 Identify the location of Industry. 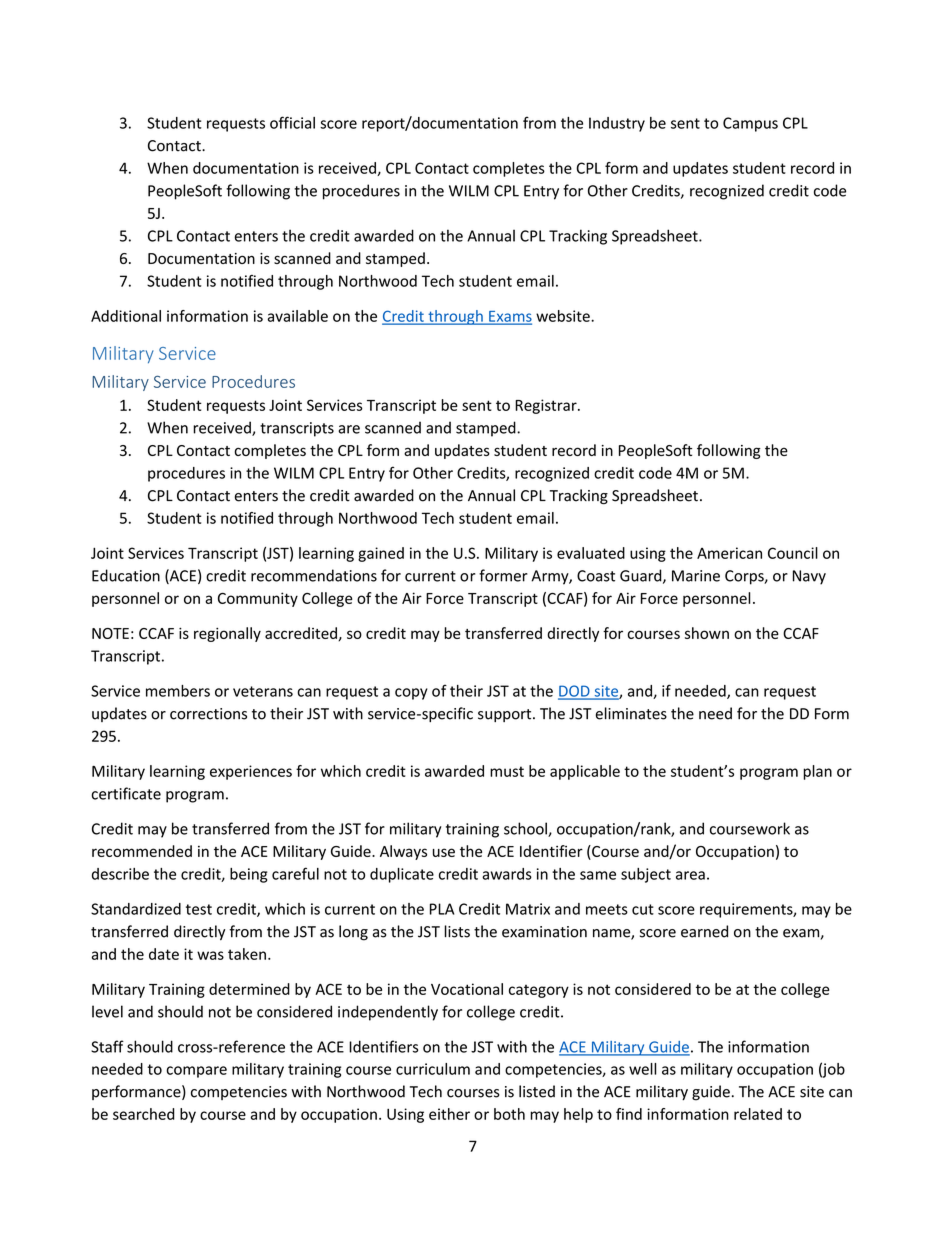
(617, 124).
